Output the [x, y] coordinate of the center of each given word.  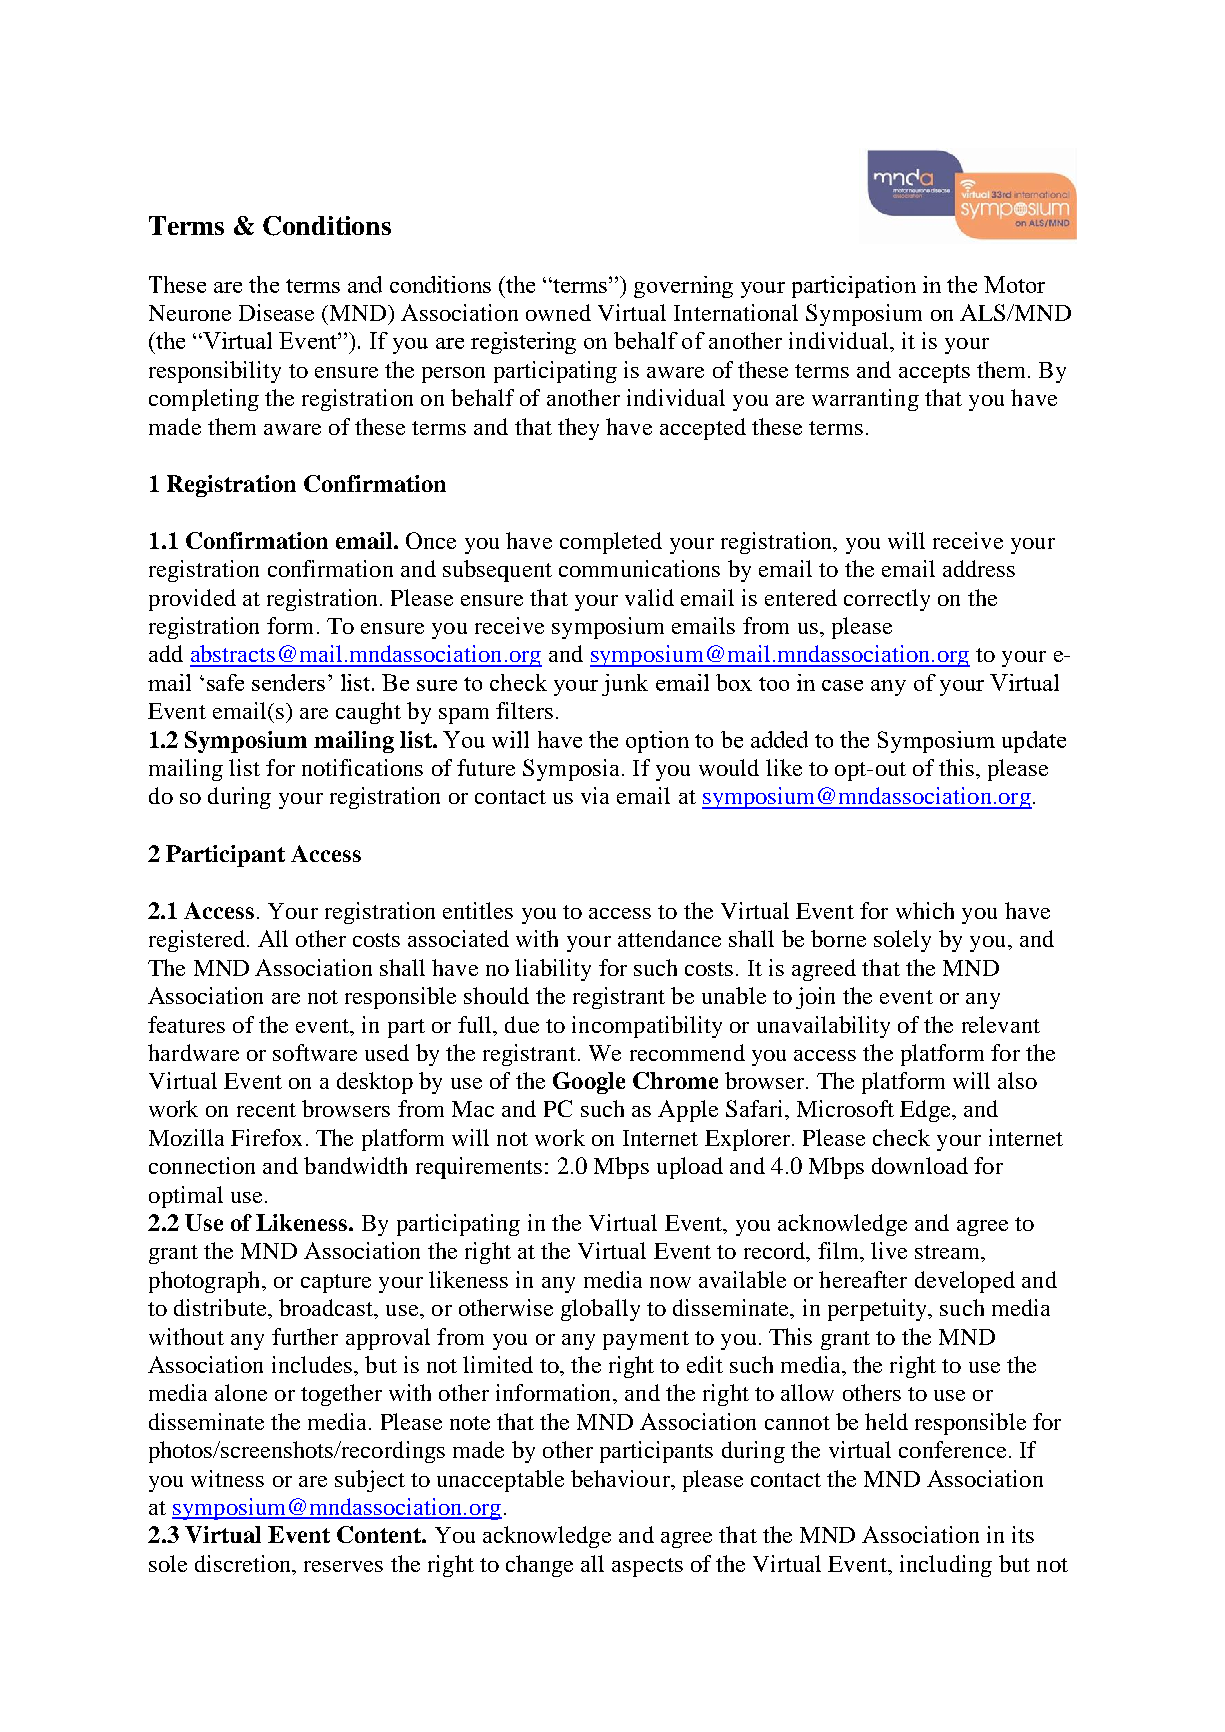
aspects [647, 1567]
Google [589, 1083]
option [657, 742]
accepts [934, 373]
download [920, 1165]
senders [288, 682]
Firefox [266, 1137]
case [842, 685]
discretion [244, 1563]
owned [558, 312]
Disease [276, 312]
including [946, 1566]
